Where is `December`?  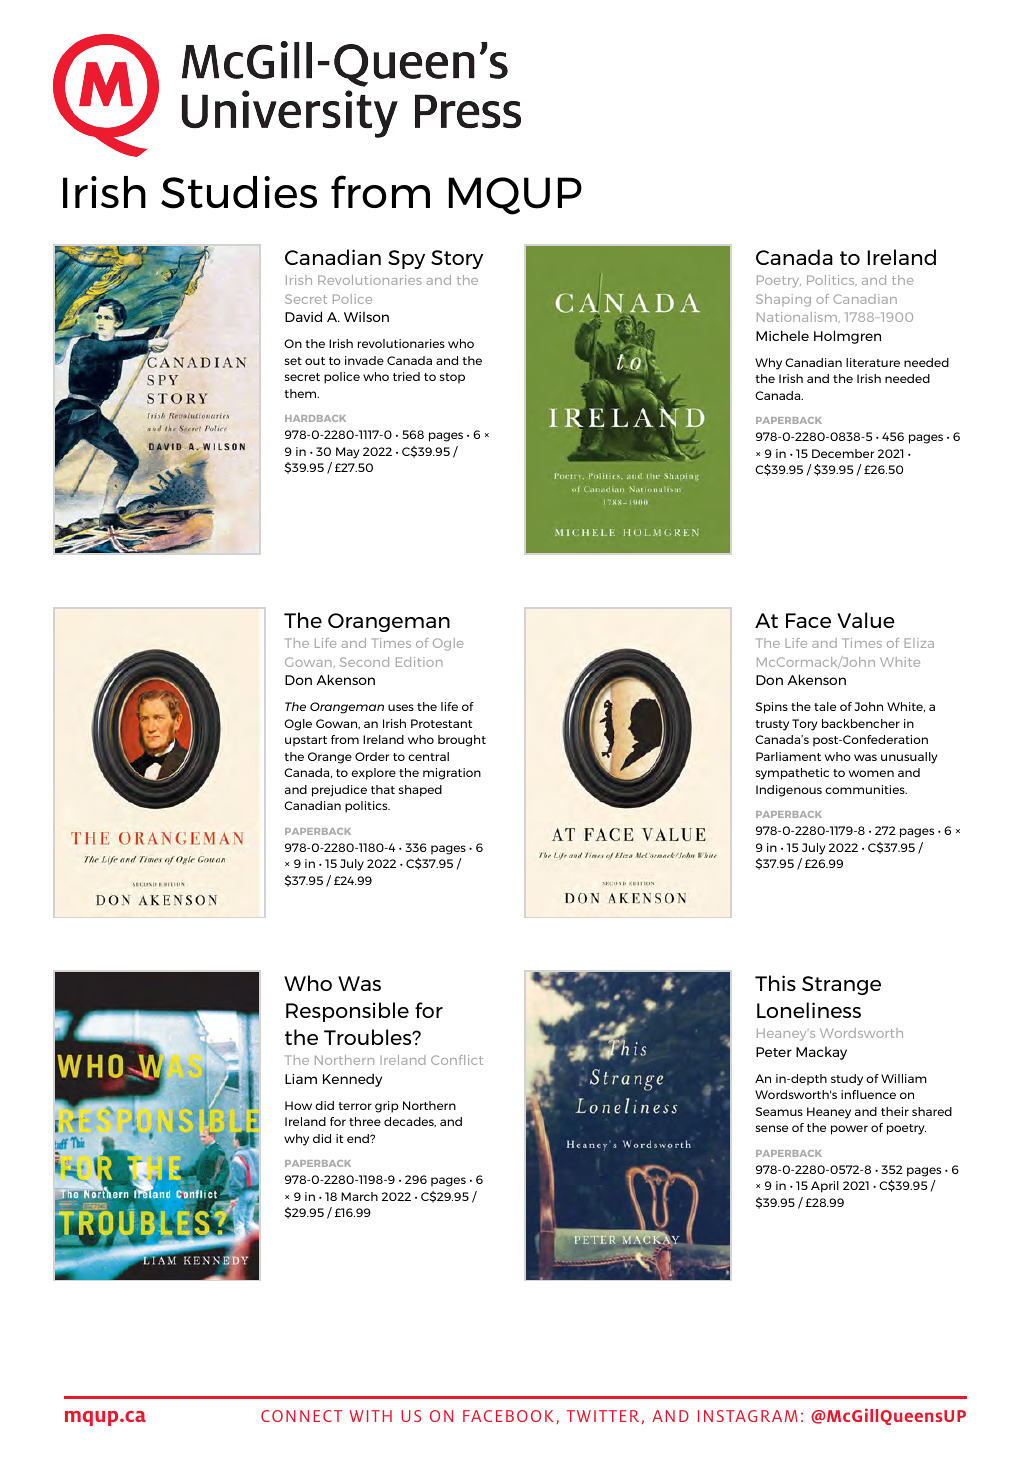 December is located at coordinates (843, 453).
